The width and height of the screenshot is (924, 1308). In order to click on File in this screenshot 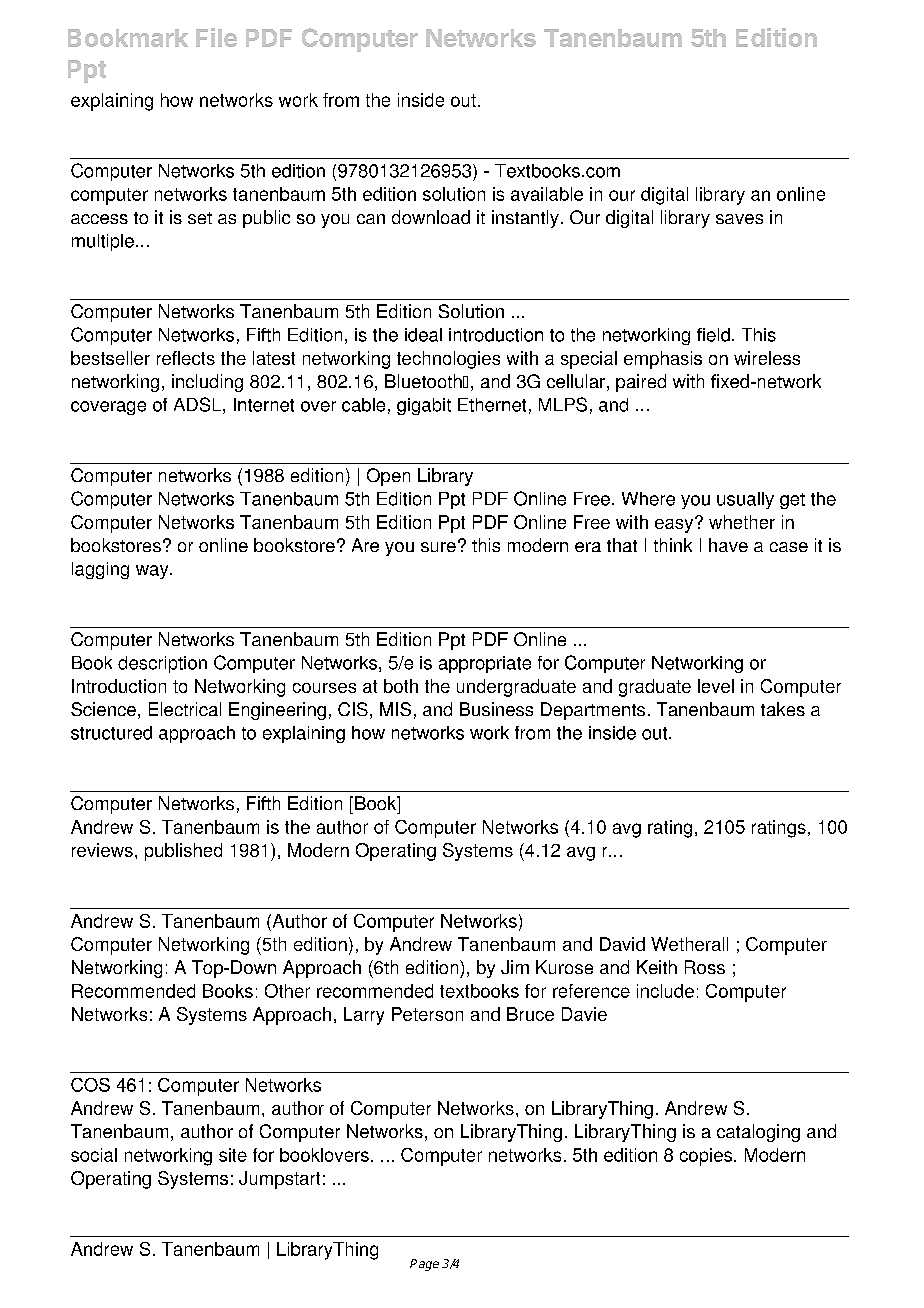, I will do `click(216, 37)`.
